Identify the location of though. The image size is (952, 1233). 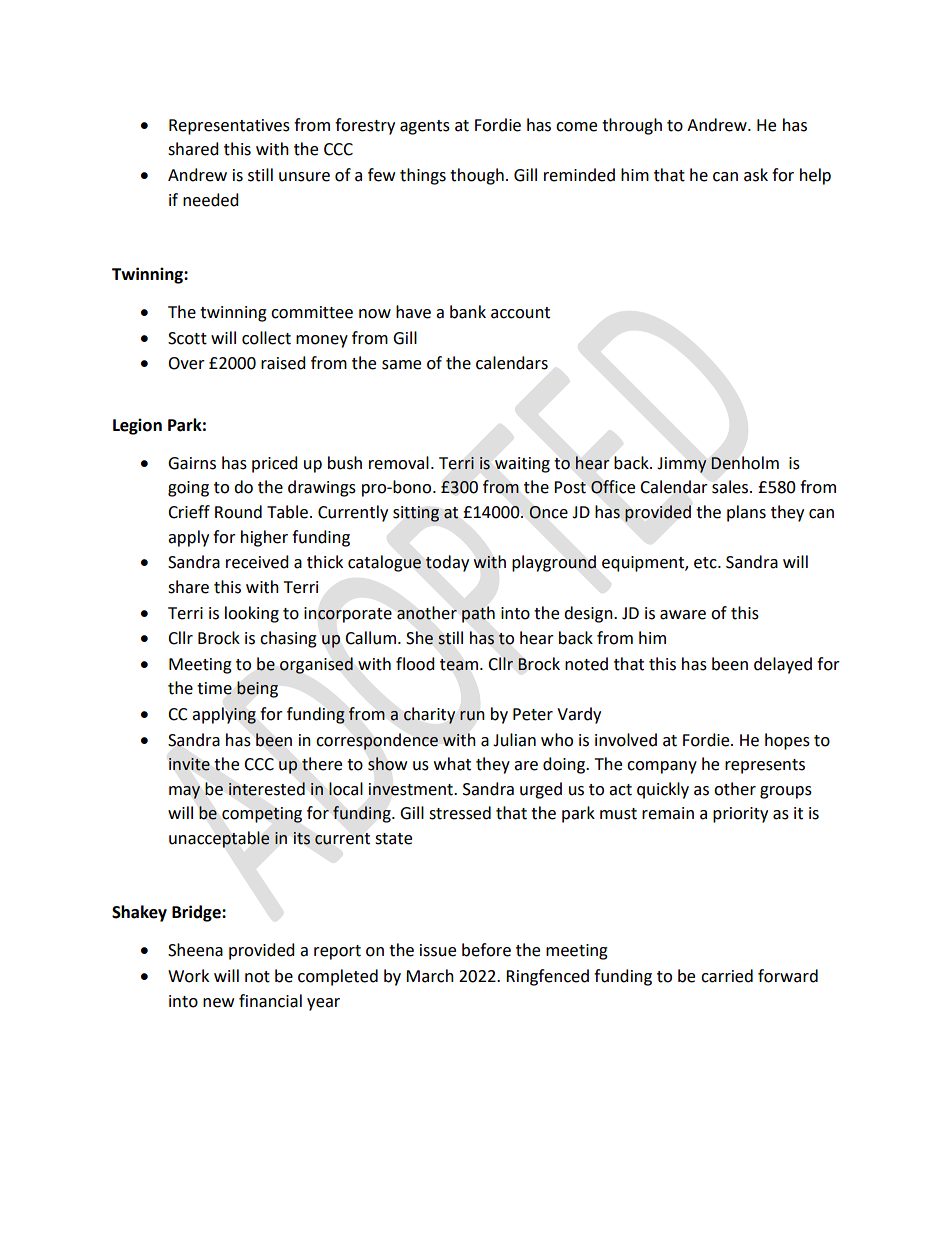
(477, 176).
